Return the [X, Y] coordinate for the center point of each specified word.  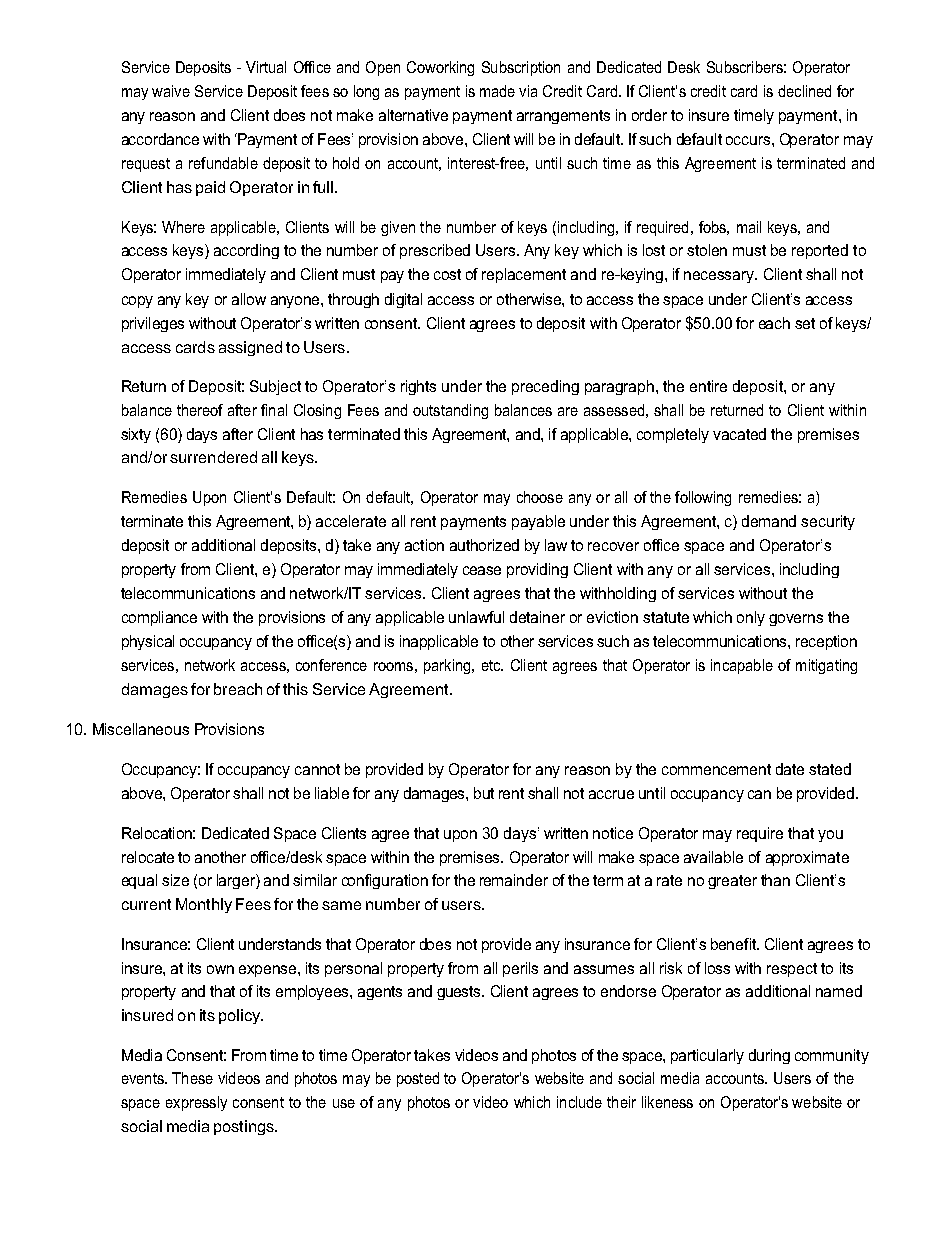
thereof [200, 410]
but [484, 793]
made [497, 91]
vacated [739, 434]
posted [418, 1079]
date [790, 769]
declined [804, 91]
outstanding [450, 411]
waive [171, 91]
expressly [196, 1103]
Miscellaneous [141, 729]
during [769, 1056]
